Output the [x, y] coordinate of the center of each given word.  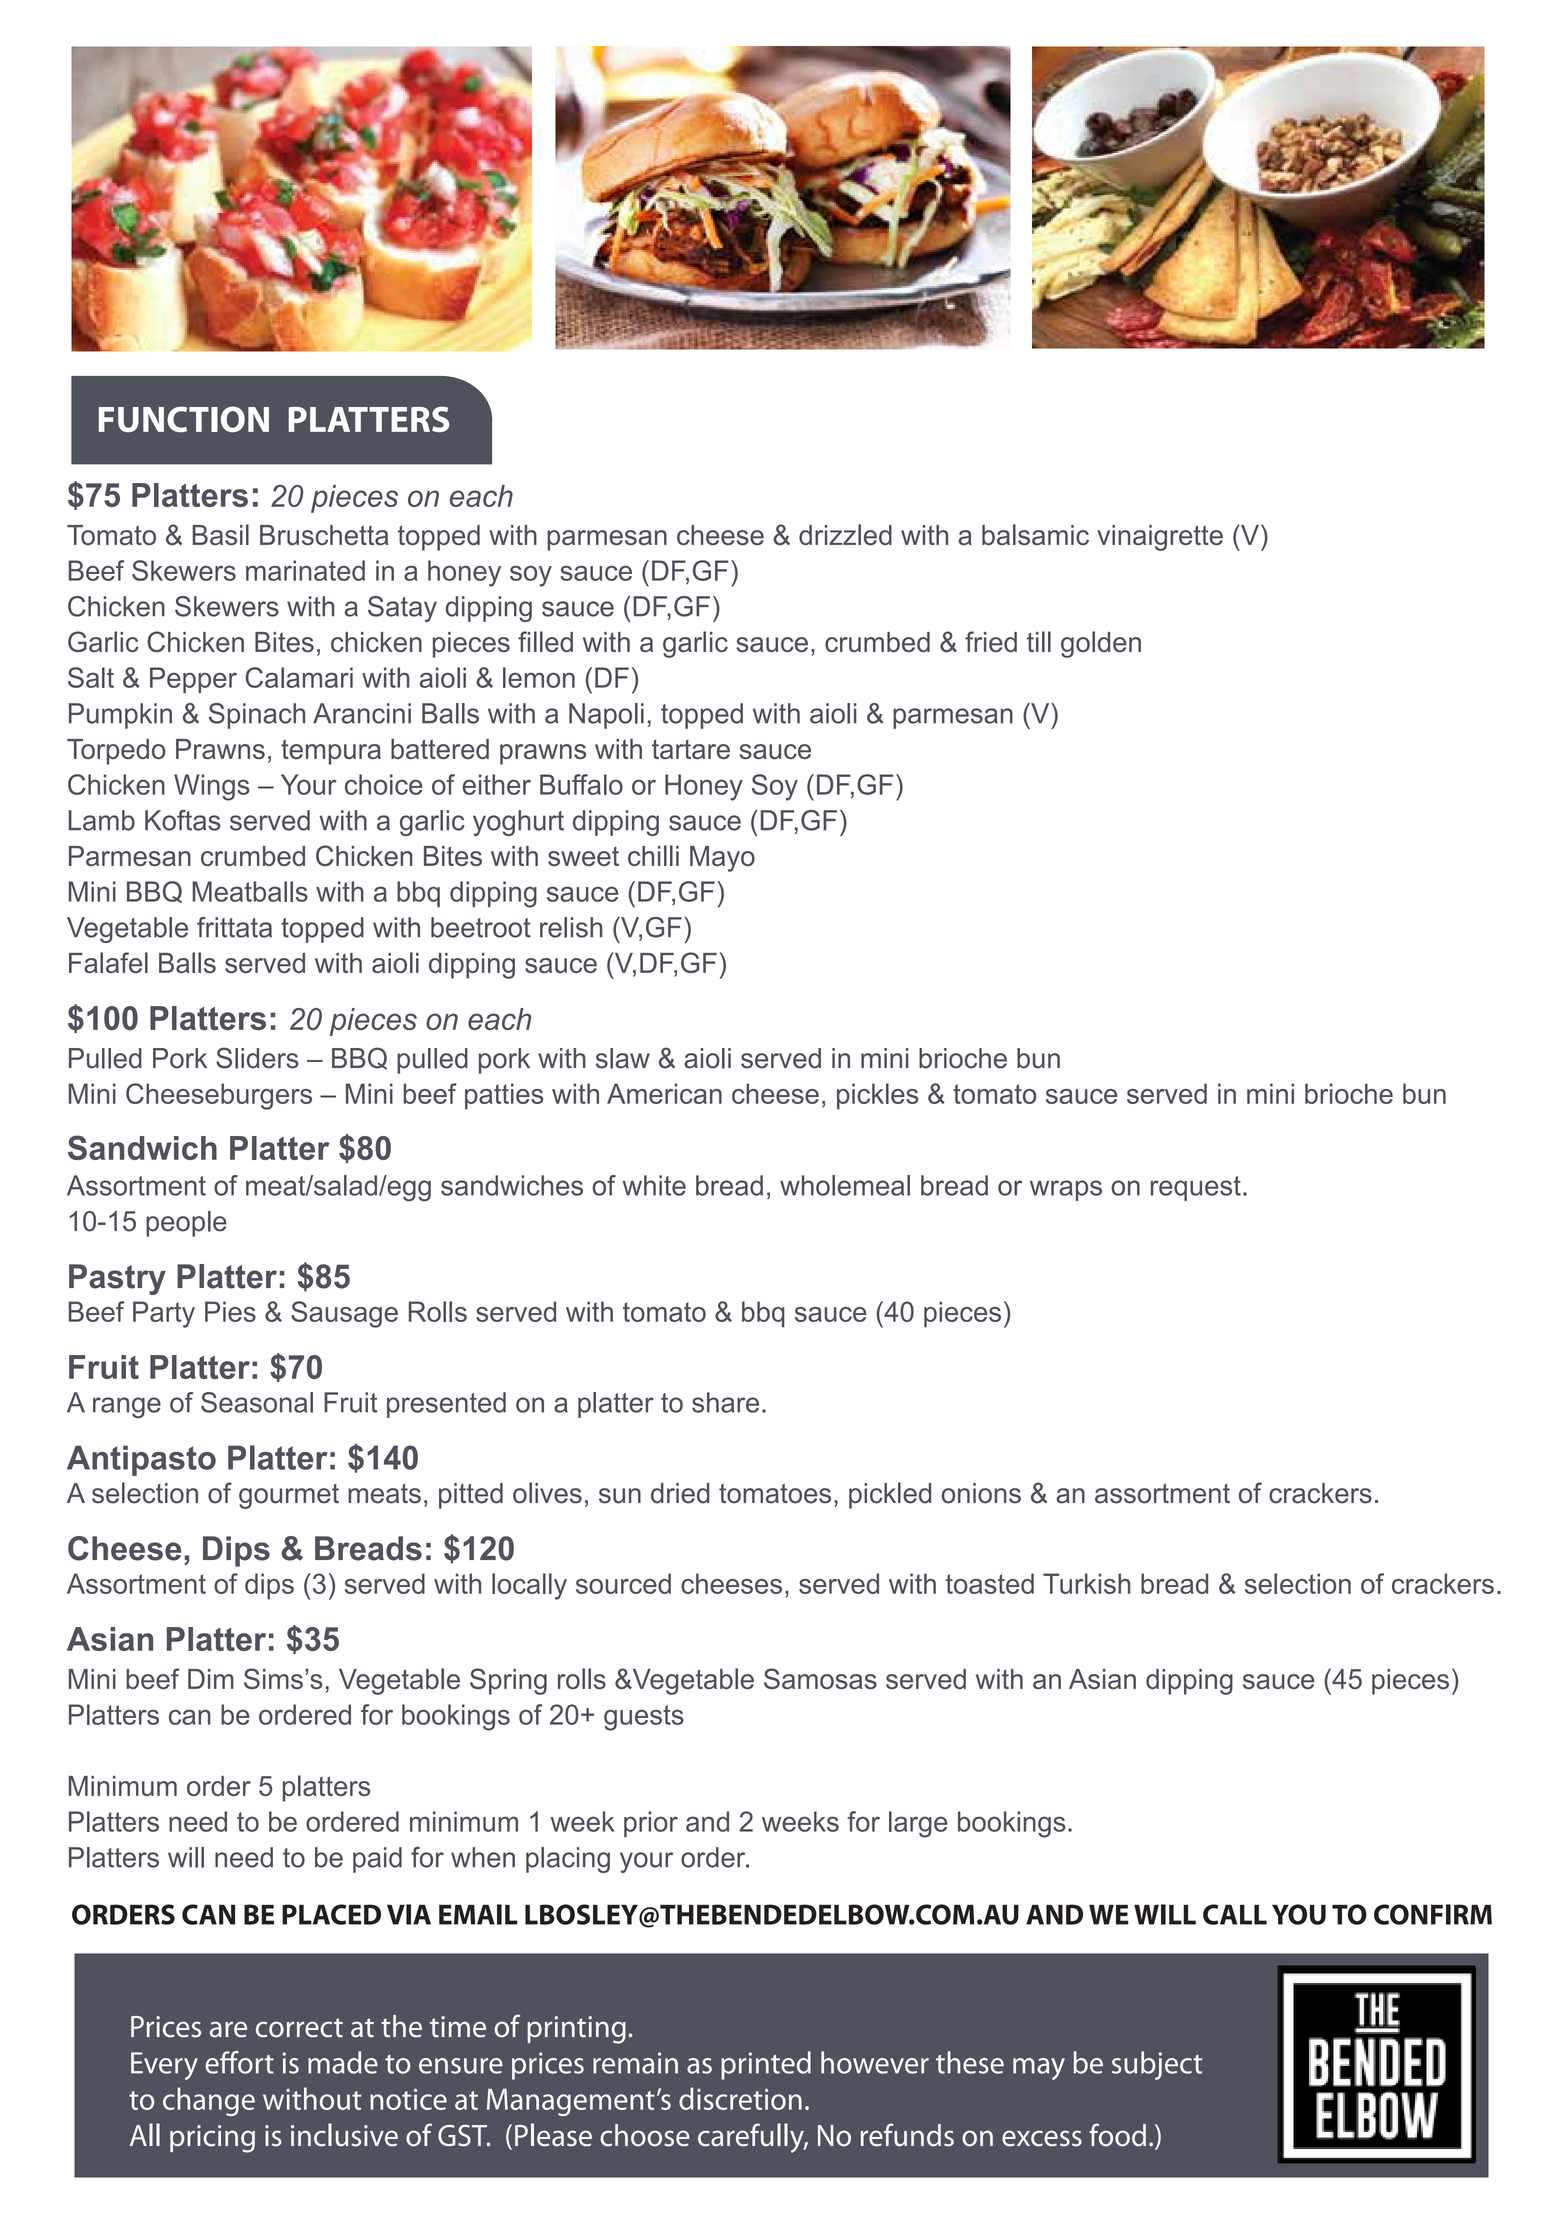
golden [1101, 644]
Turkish [1087, 1583]
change [209, 2101]
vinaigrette [1160, 538]
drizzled [845, 535]
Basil [221, 534]
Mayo [722, 859]
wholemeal [845, 1185]
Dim [211, 1679]
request [1196, 1188]
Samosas [820, 1679]
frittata [234, 927]
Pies [230, 1311]
